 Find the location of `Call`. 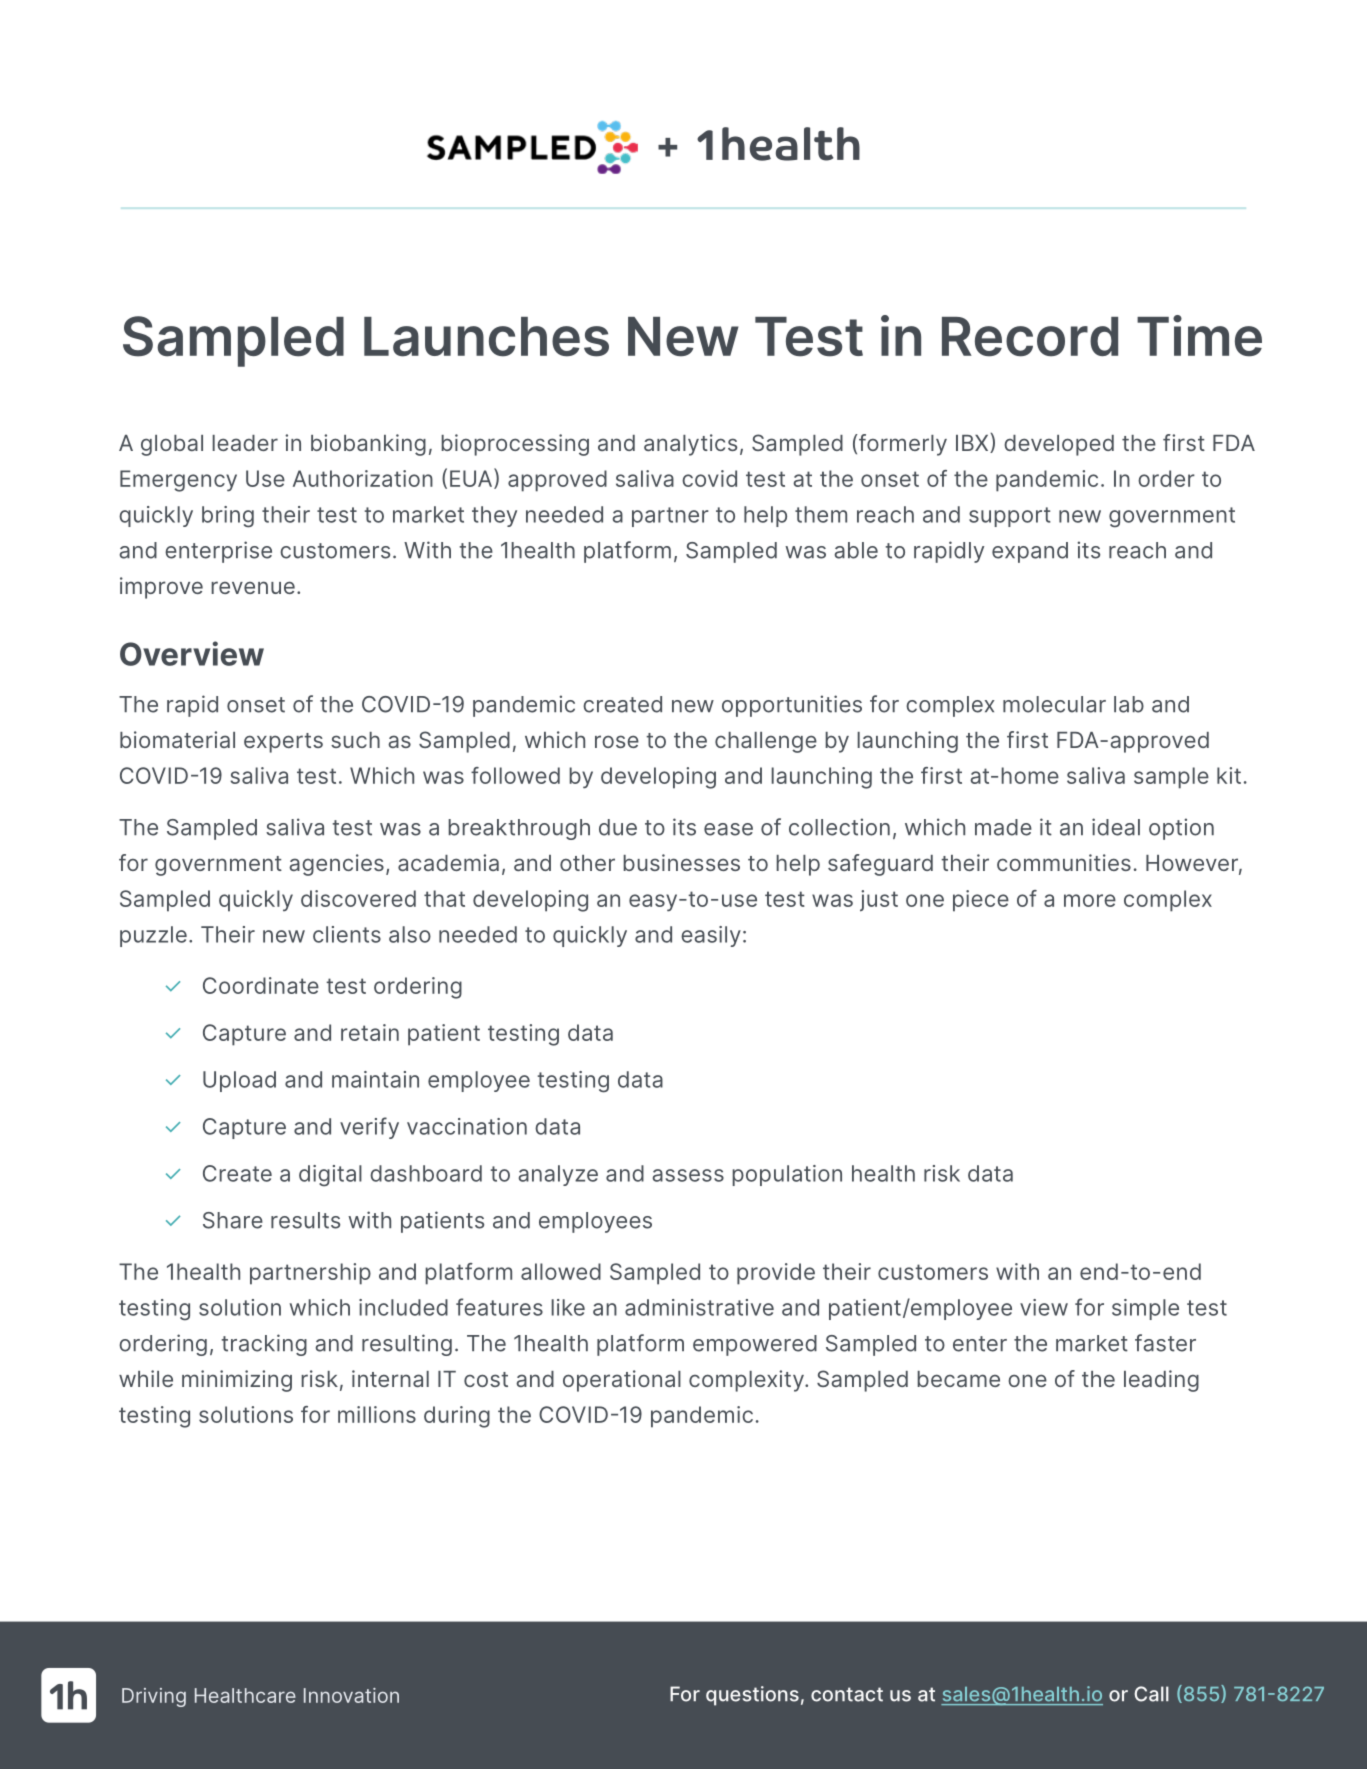

Call is located at coordinates (1151, 1694).
